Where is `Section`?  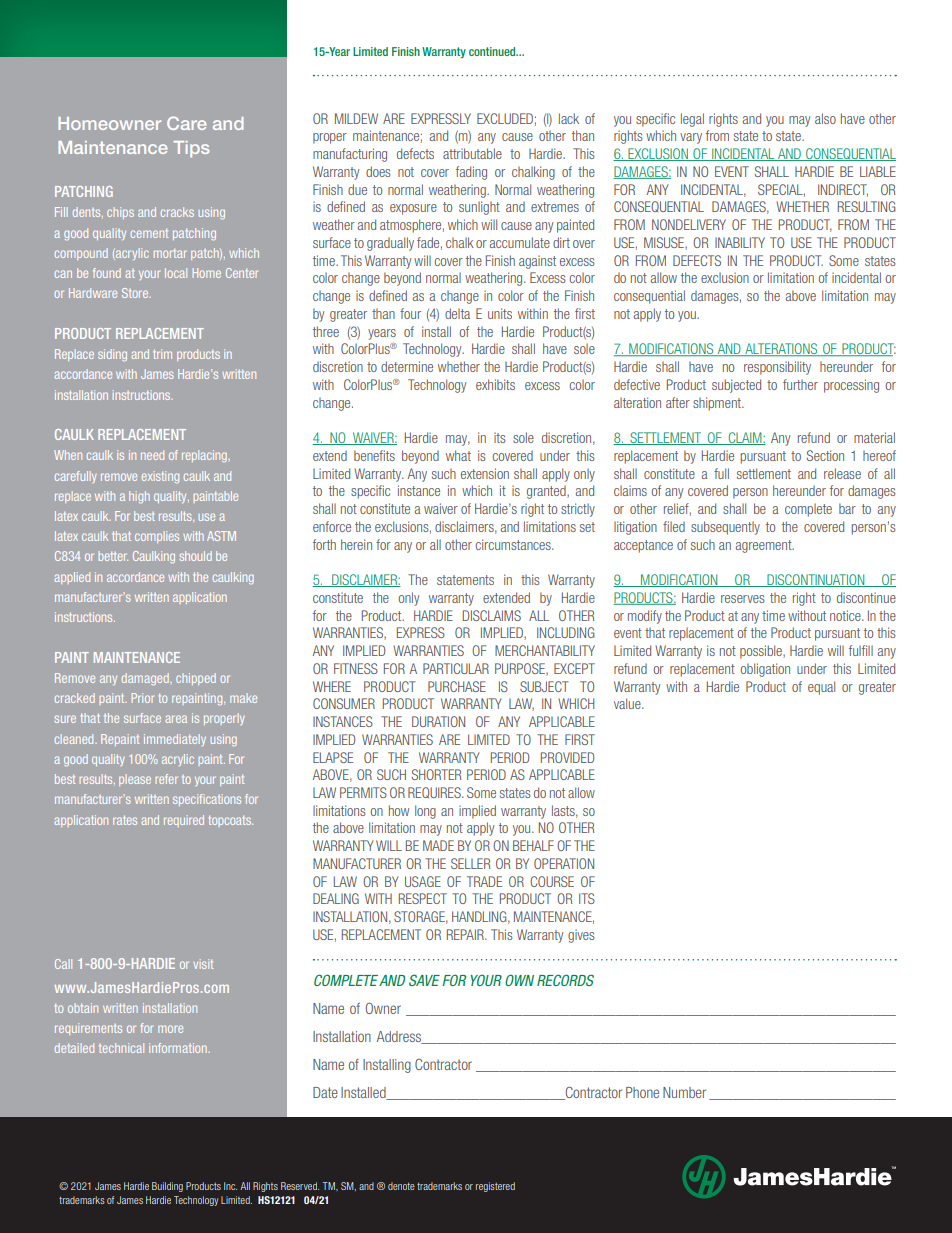 Section is located at coordinates (825, 455).
